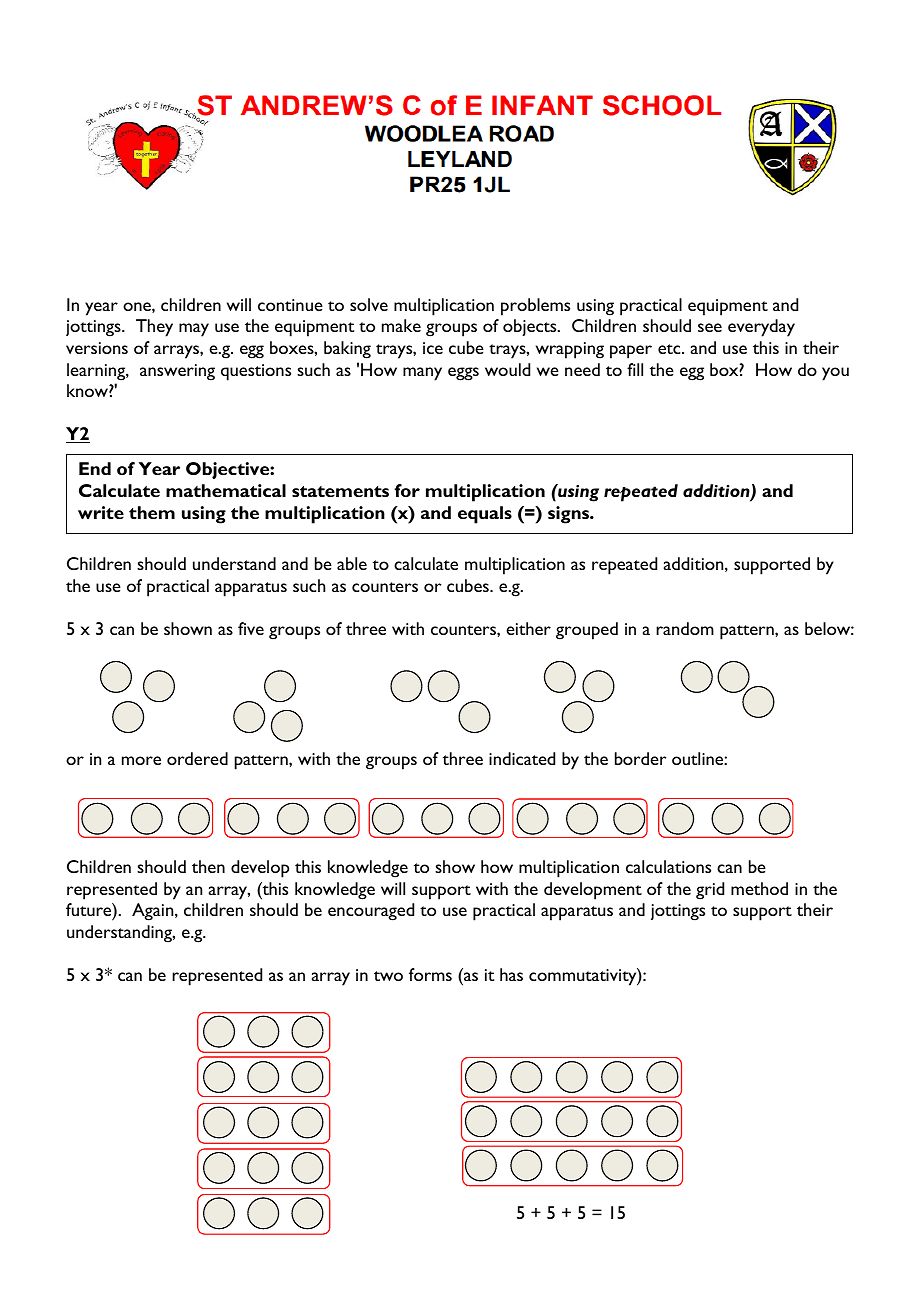 Image resolution: width=924 pixels, height=1308 pixels. Describe the element at coordinates (154, 912) in the image. I see `Again` at that location.
